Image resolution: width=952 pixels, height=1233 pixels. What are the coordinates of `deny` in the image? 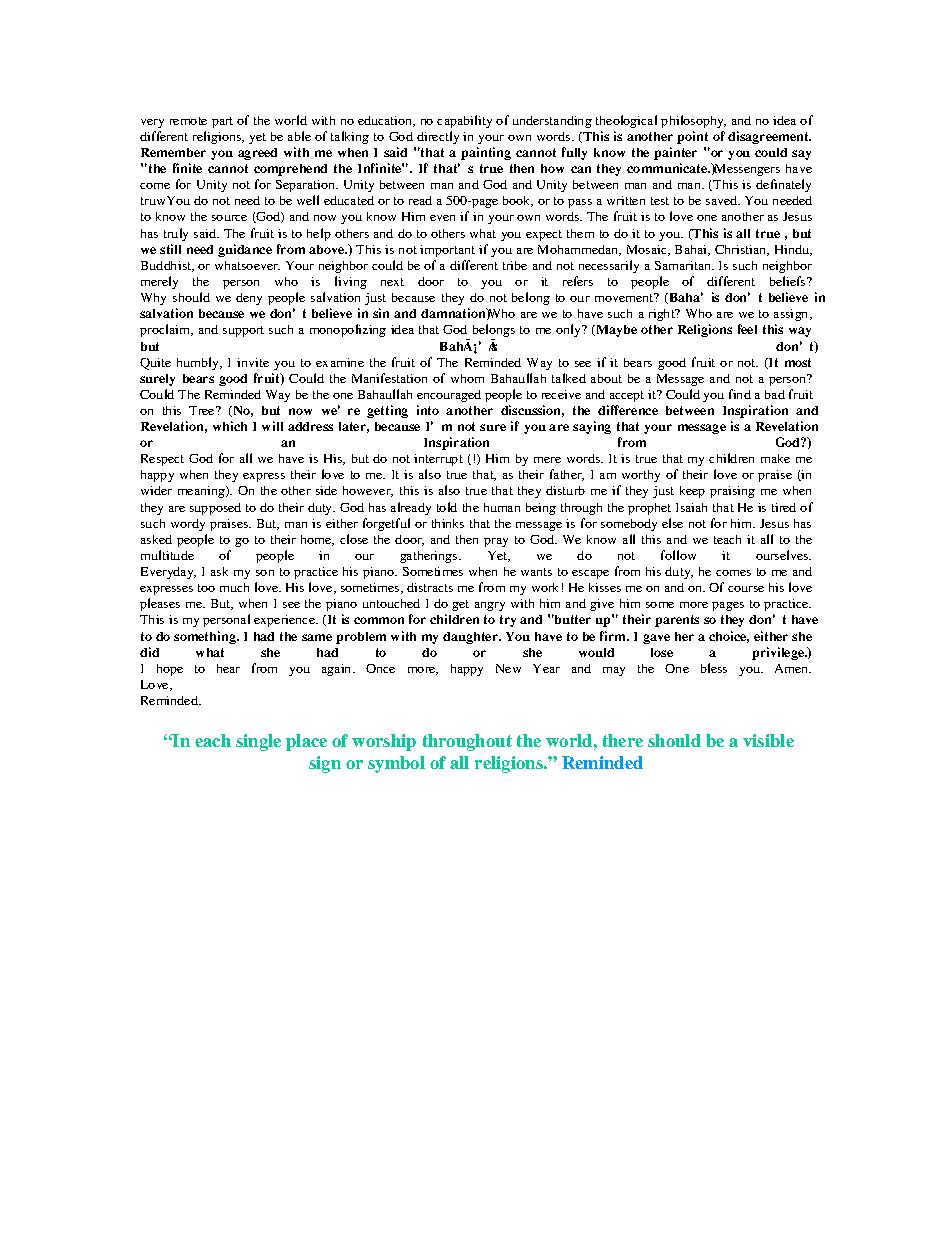 It's located at (249, 299).
